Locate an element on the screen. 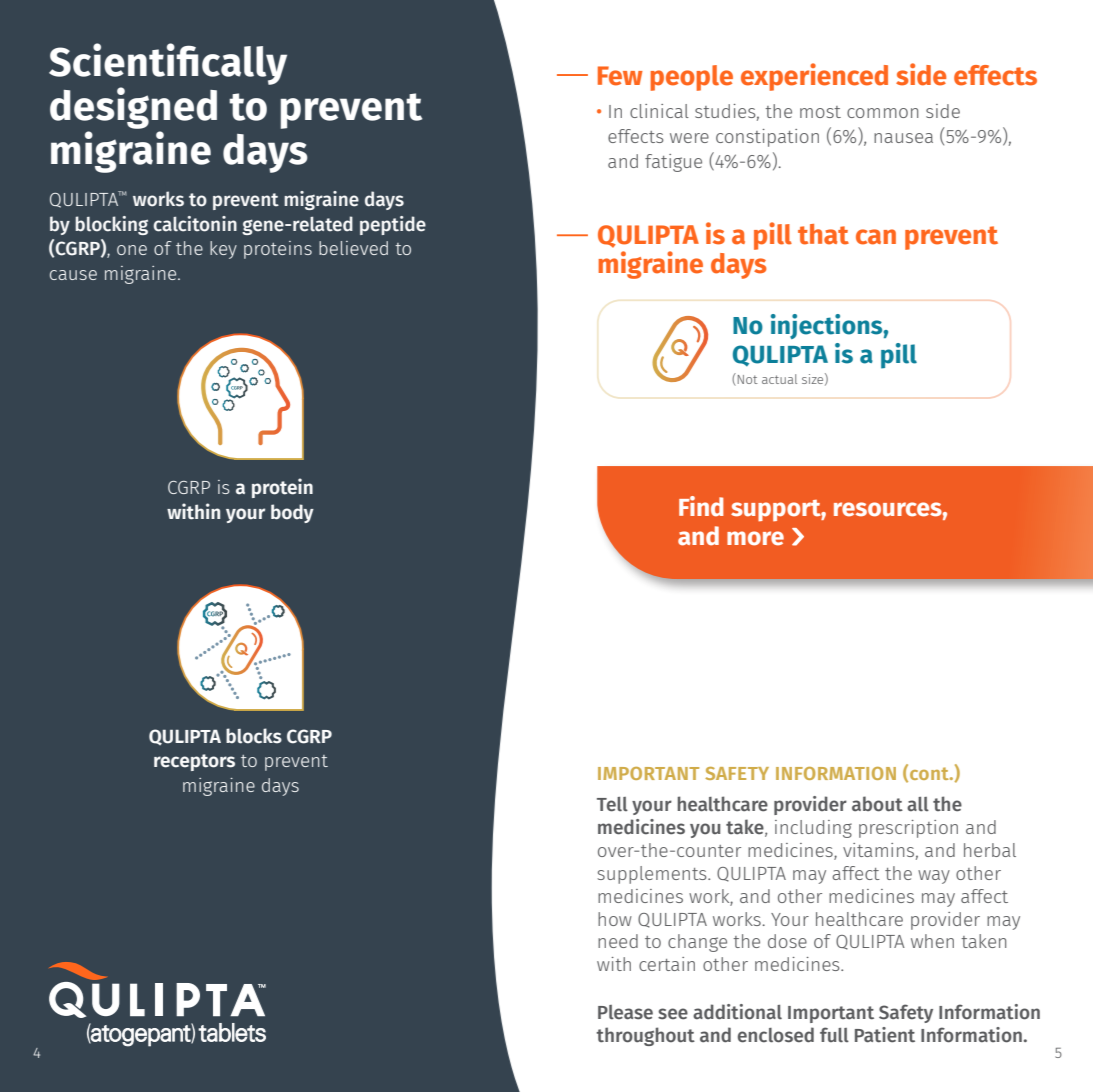 Image resolution: width=1093 pixels, height=1092 pixels. more is located at coordinates (755, 538).
